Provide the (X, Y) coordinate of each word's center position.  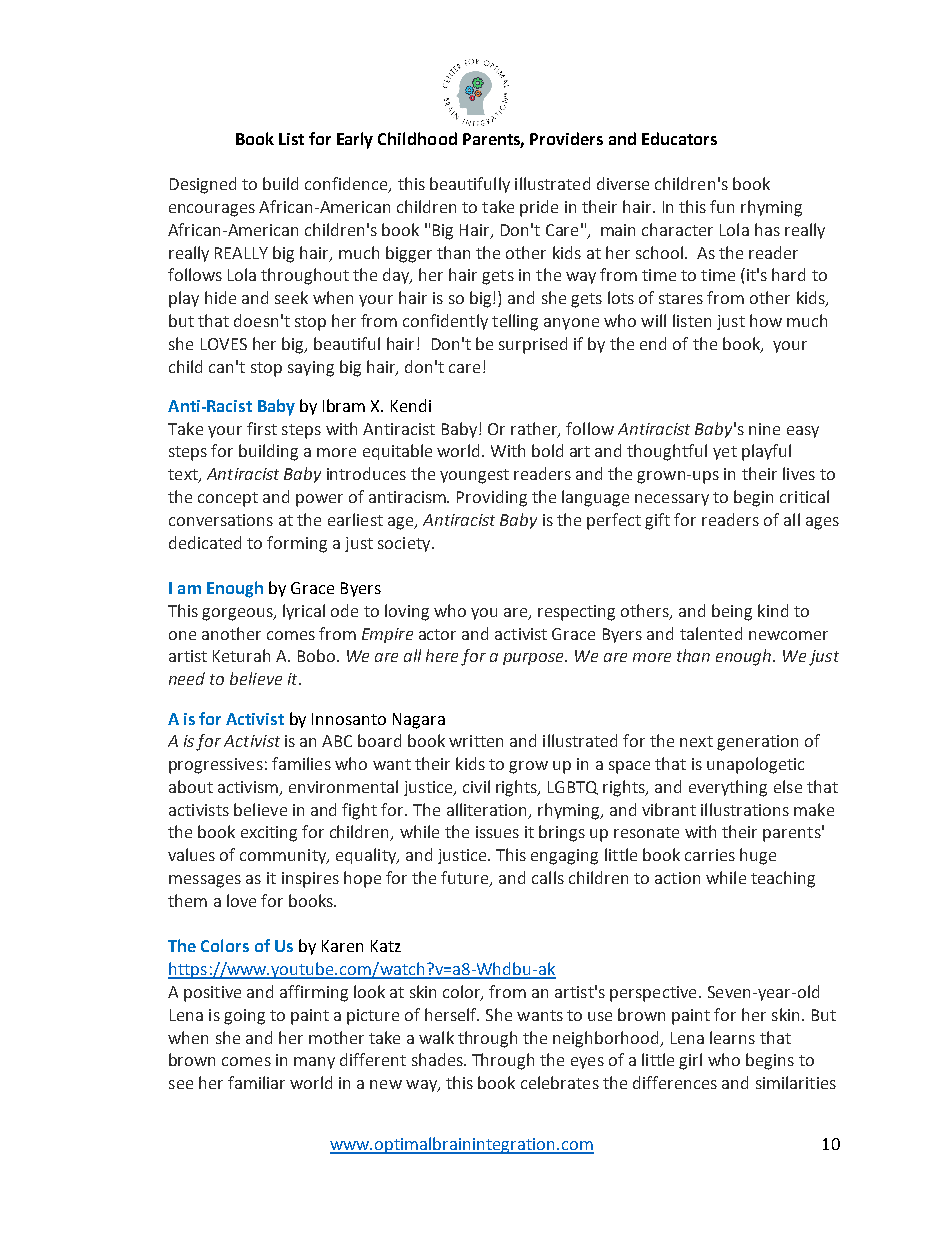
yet (725, 453)
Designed (203, 185)
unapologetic (755, 765)
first (262, 428)
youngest (474, 476)
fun (722, 206)
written (476, 741)
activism (249, 788)
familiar (256, 1082)
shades (438, 1059)
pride (539, 208)
